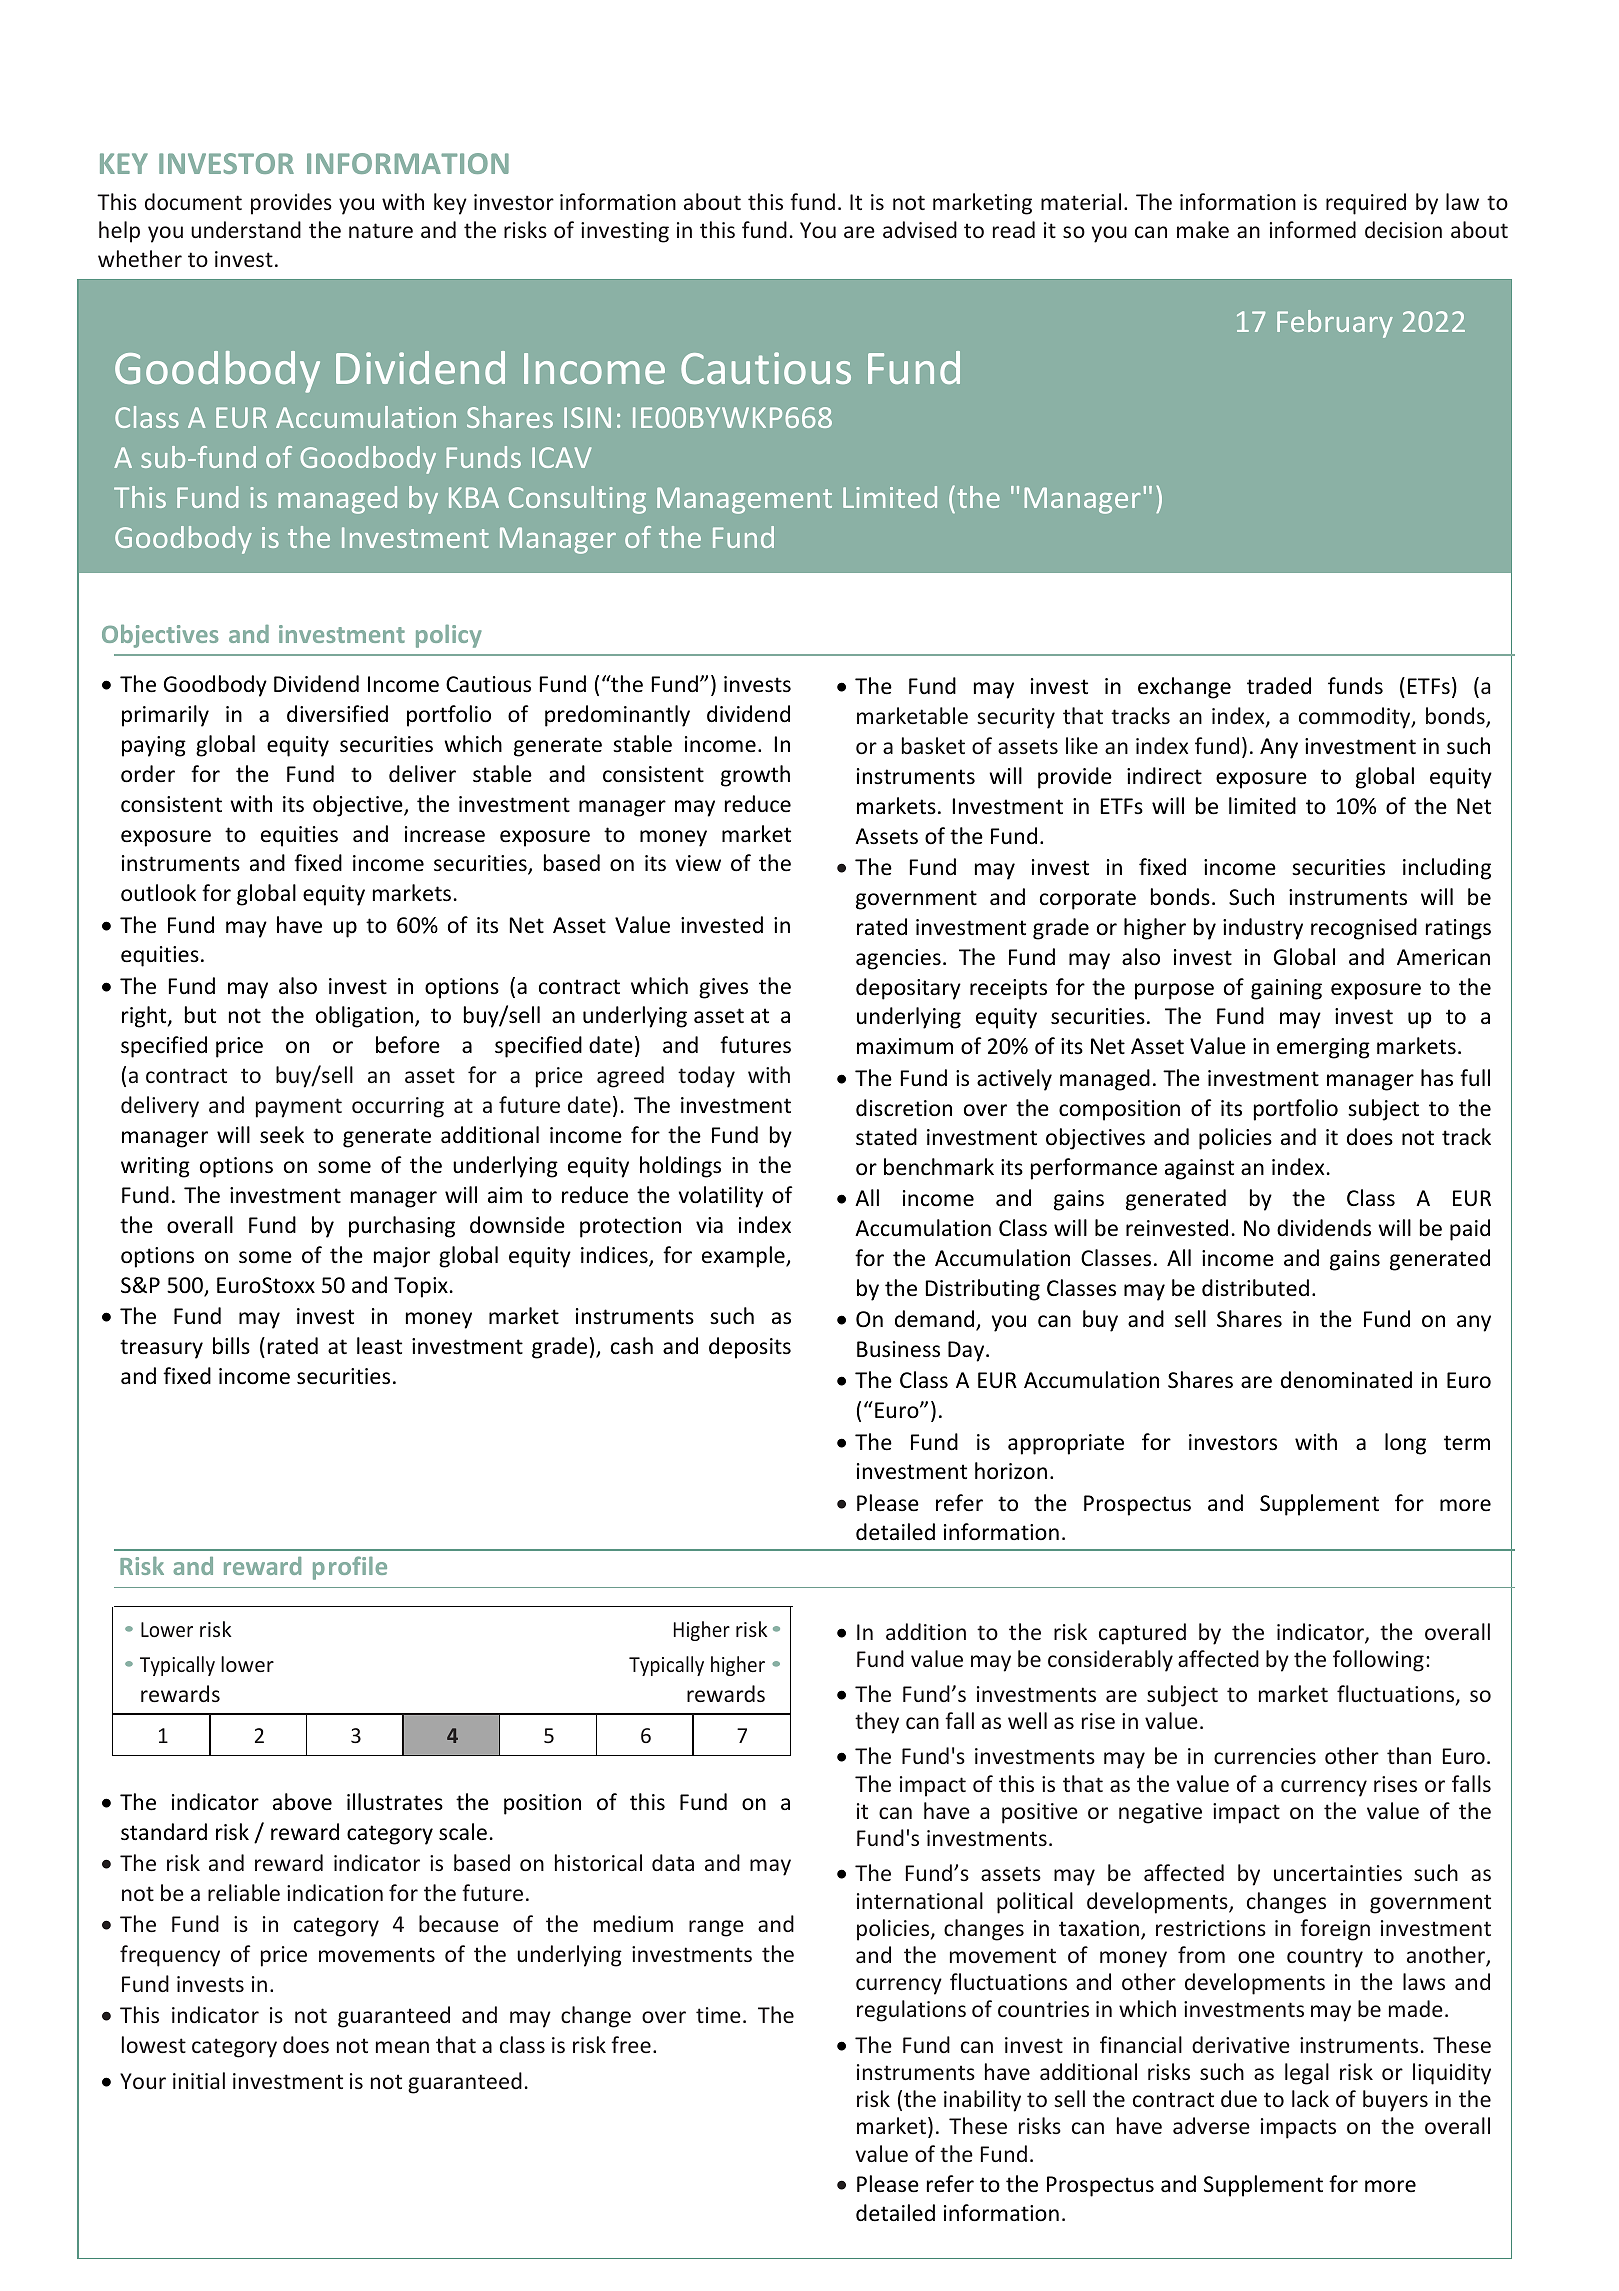 The height and width of the page is (2291, 1619). What do you see at coordinates (1263, 929) in the page?
I see `industry` at bounding box center [1263, 929].
